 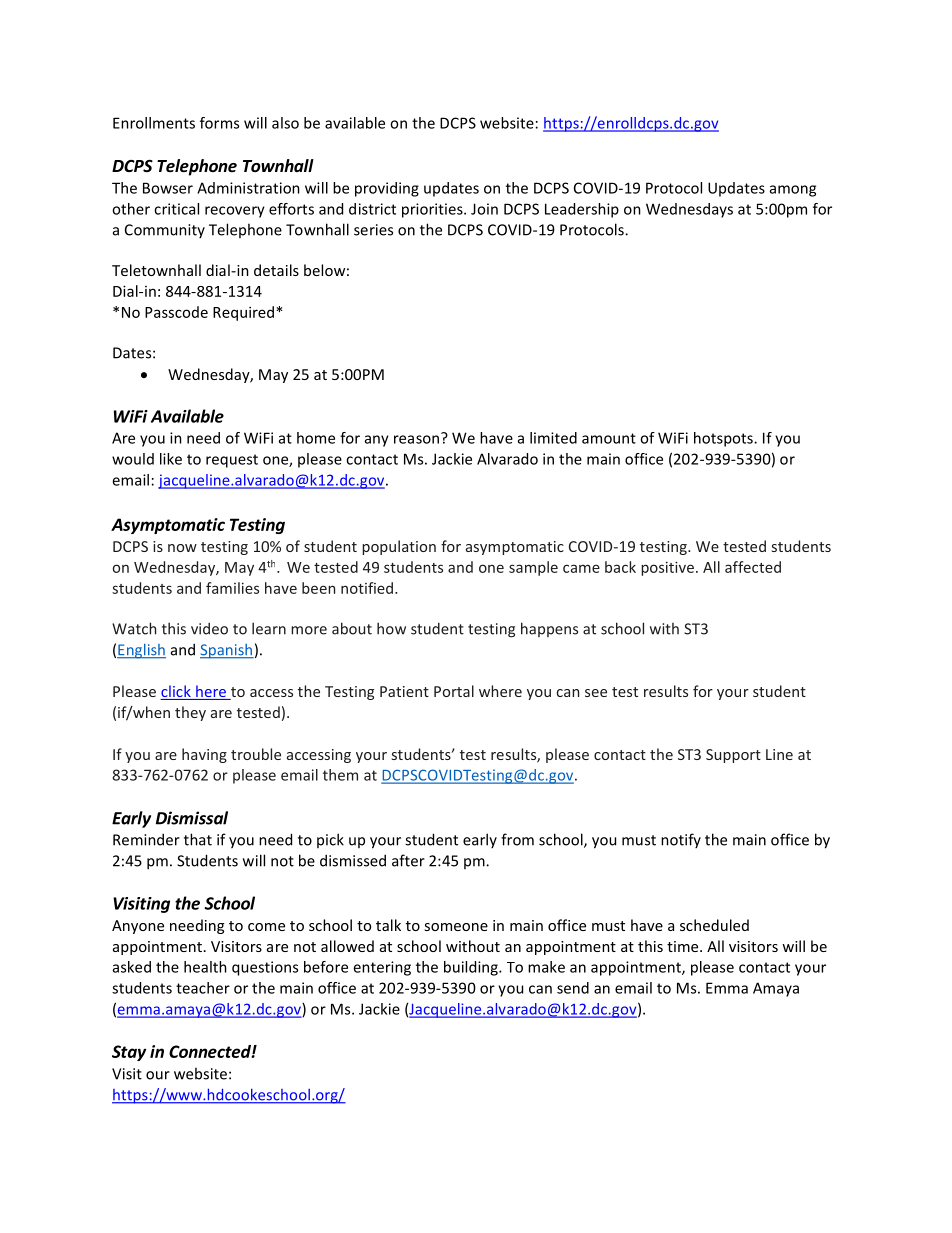 I want to click on from, so click(x=517, y=839).
